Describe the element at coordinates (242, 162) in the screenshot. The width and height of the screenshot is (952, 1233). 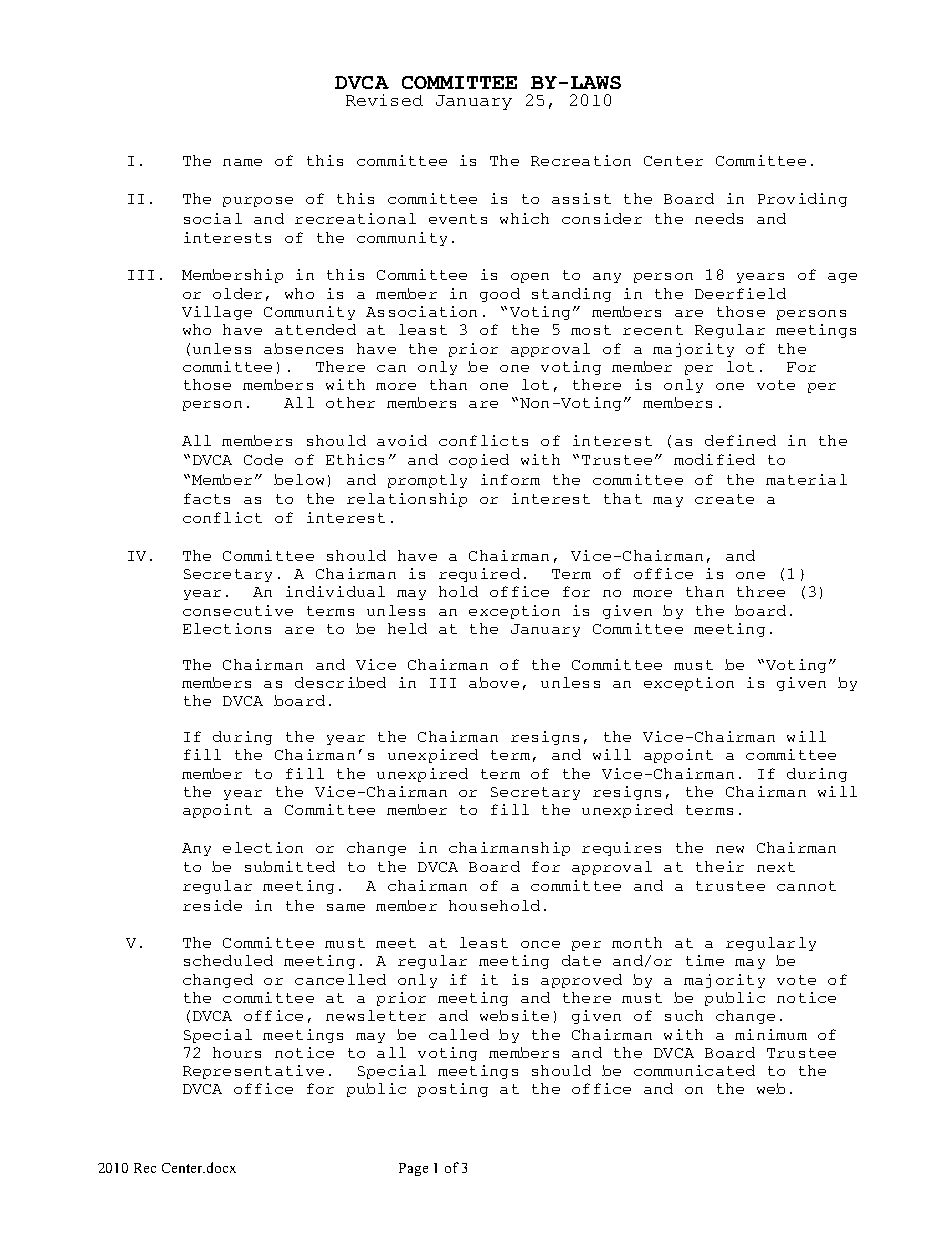
I see `name` at that location.
